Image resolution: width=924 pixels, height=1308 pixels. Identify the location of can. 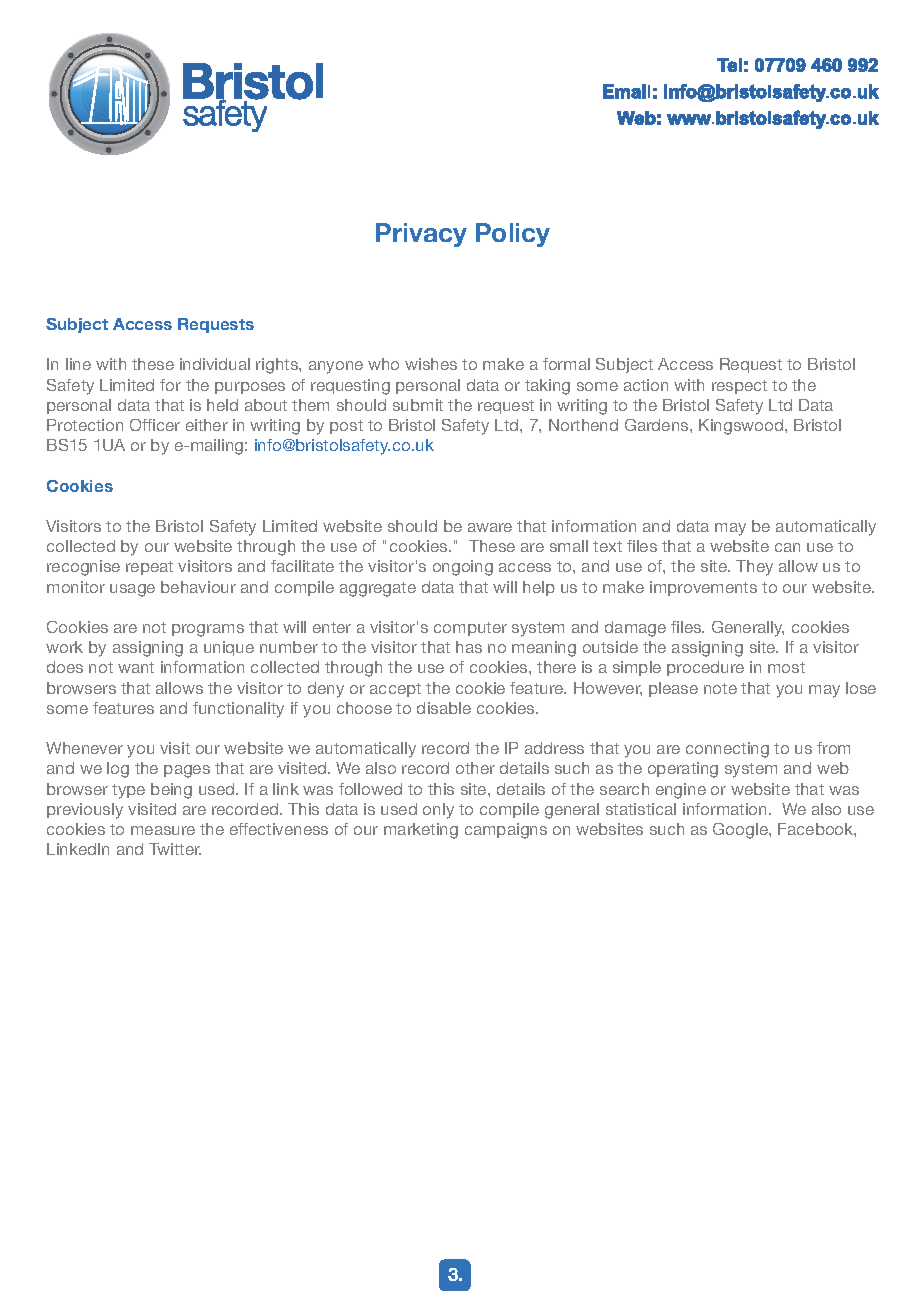
(787, 547).
